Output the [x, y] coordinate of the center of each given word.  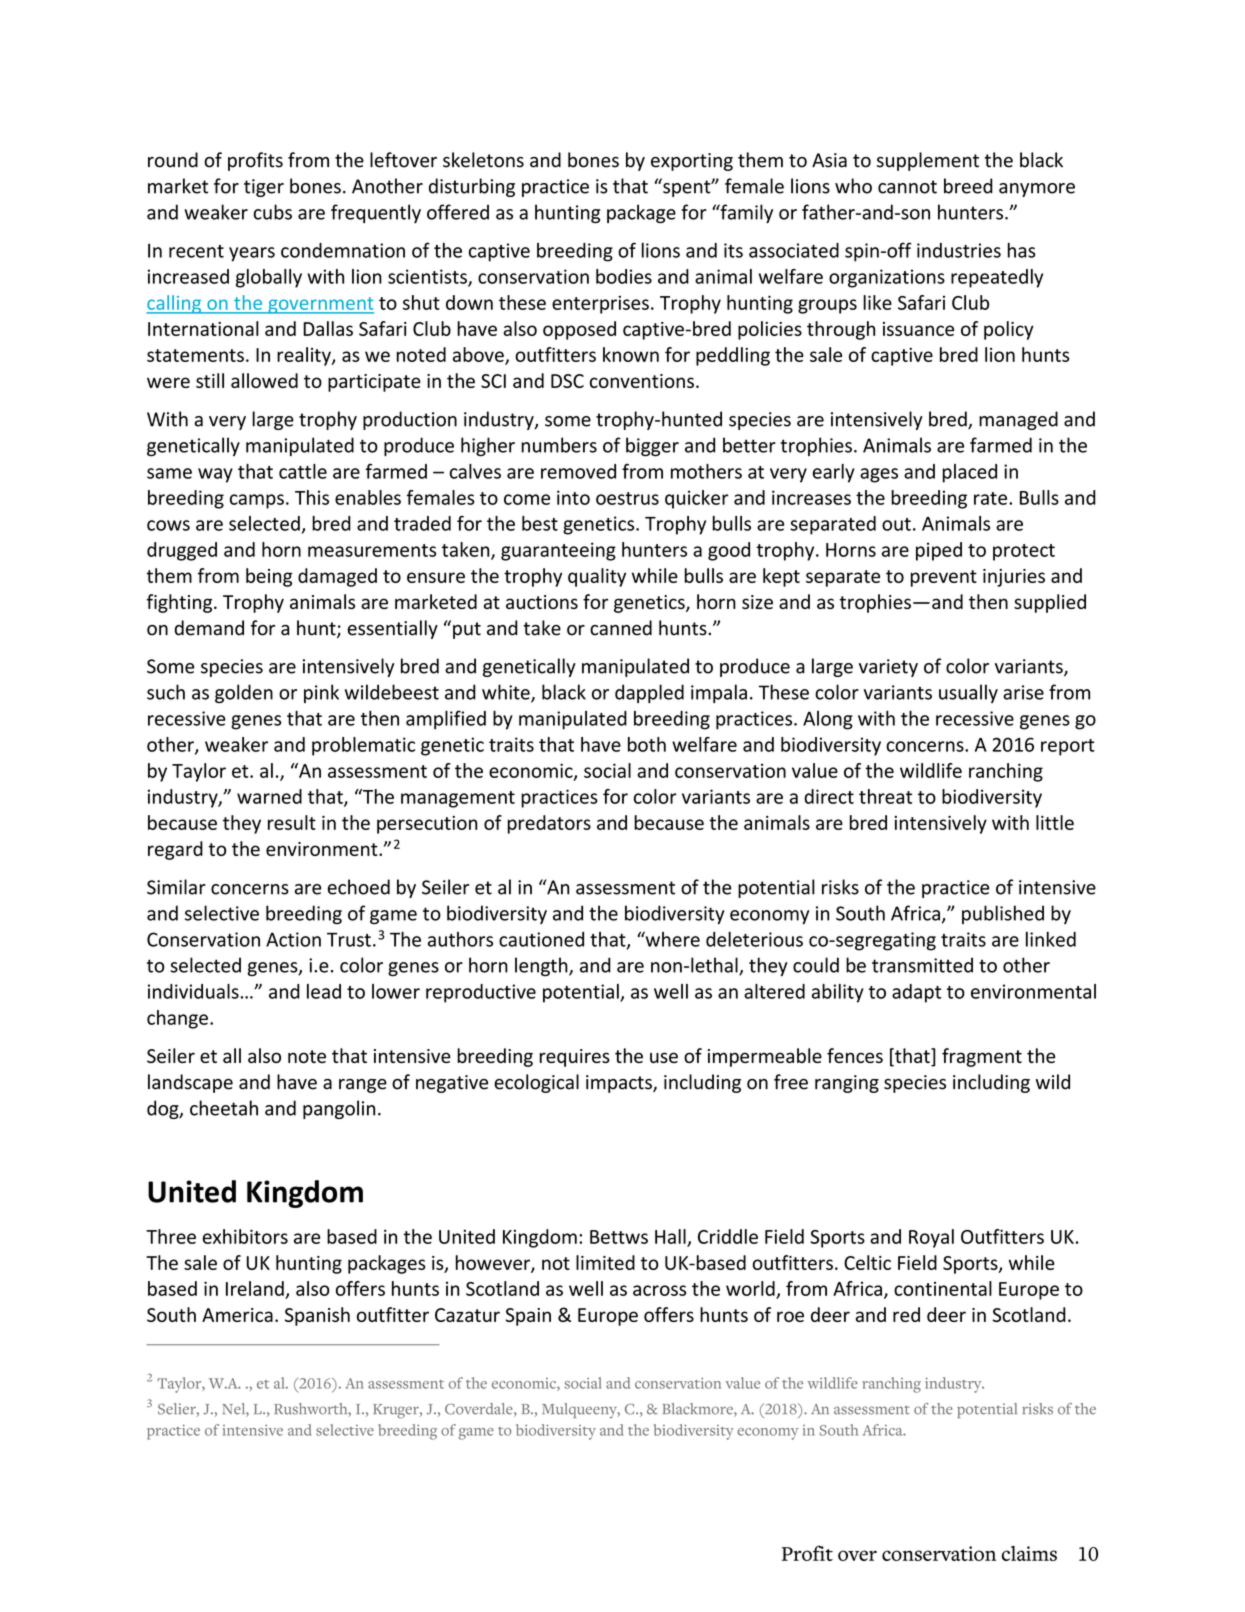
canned [621, 628]
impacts [620, 1084]
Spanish [317, 1316]
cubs [273, 212]
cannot [907, 187]
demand [209, 628]
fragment [982, 1057]
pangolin [339, 1109]
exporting [692, 162]
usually [968, 693]
